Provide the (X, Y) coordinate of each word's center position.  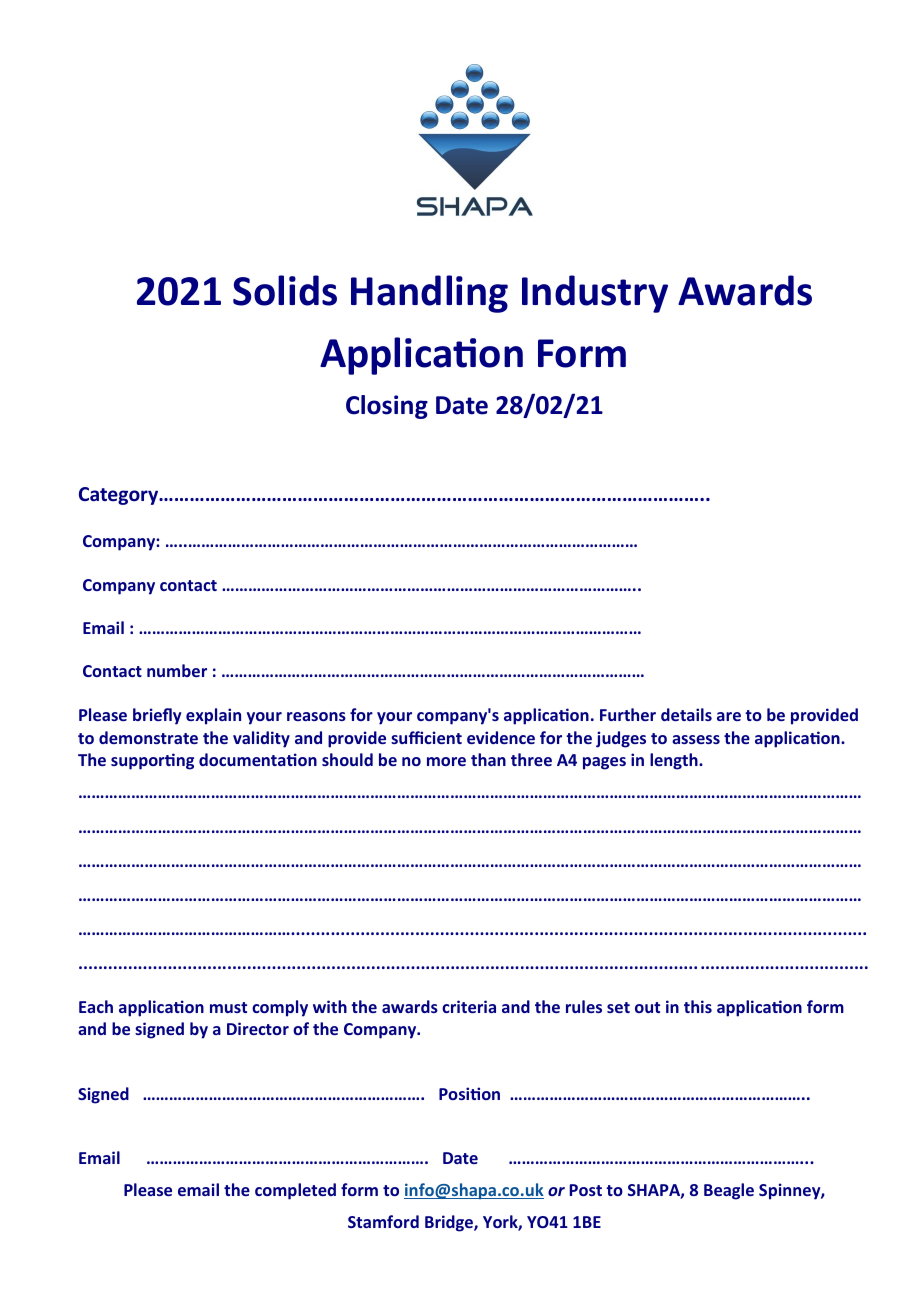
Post (586, 1190)
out (647, 1007)
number (177, 670)
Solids (285, 290)
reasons (316, 716)
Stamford (383, 1221)
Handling (429, 294)
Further (628, 714)
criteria (469, 1006)
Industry (595, 294)
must (228, 1007)
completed (295, 1191)
